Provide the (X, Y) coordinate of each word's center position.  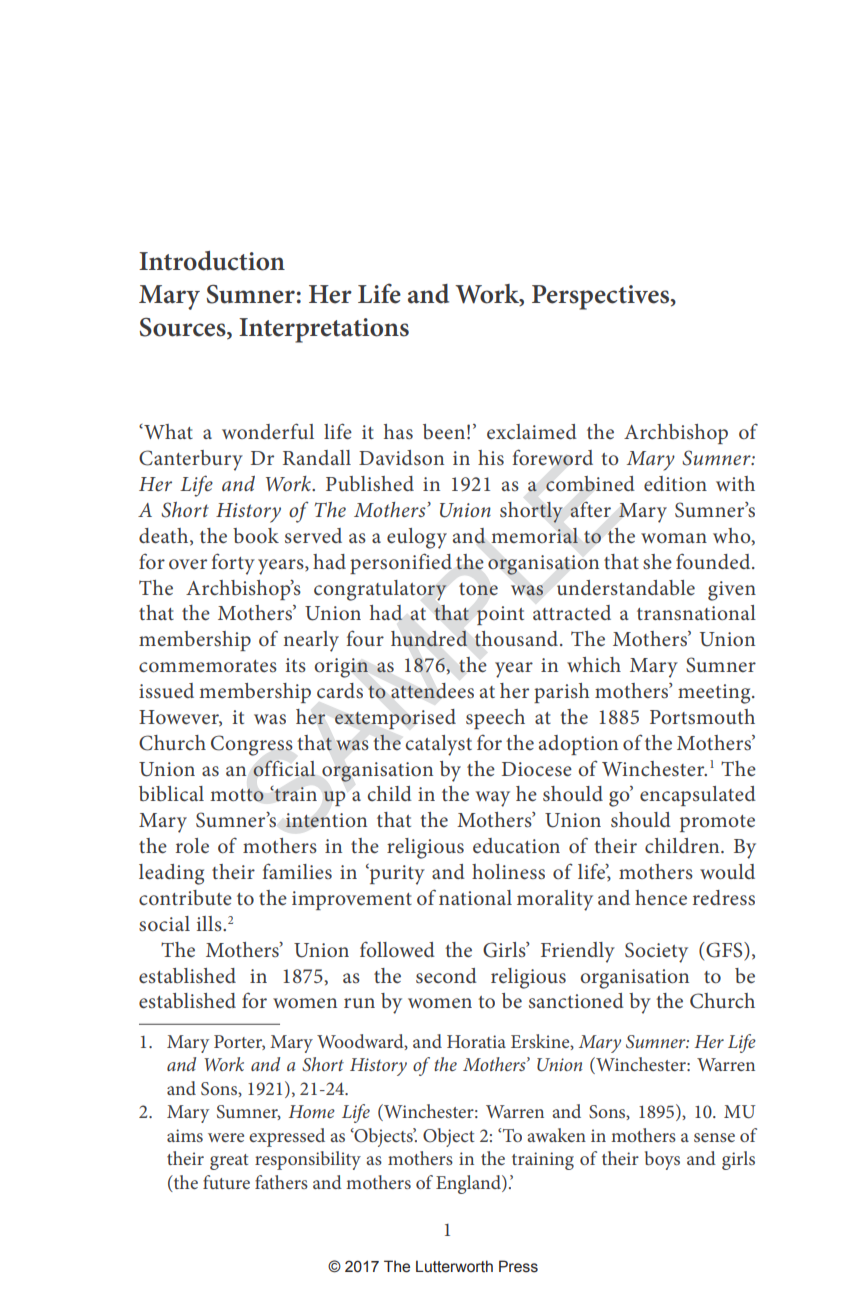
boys (662, 1160)
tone (478, 589)
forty (233, 564)
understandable (626, 588)
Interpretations (324, 330)
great (229, 1162)
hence (661, 898)
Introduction (212, 261)
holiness (508, 872)
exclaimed (532, 432)
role (192, 846)
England (469, 1184)
